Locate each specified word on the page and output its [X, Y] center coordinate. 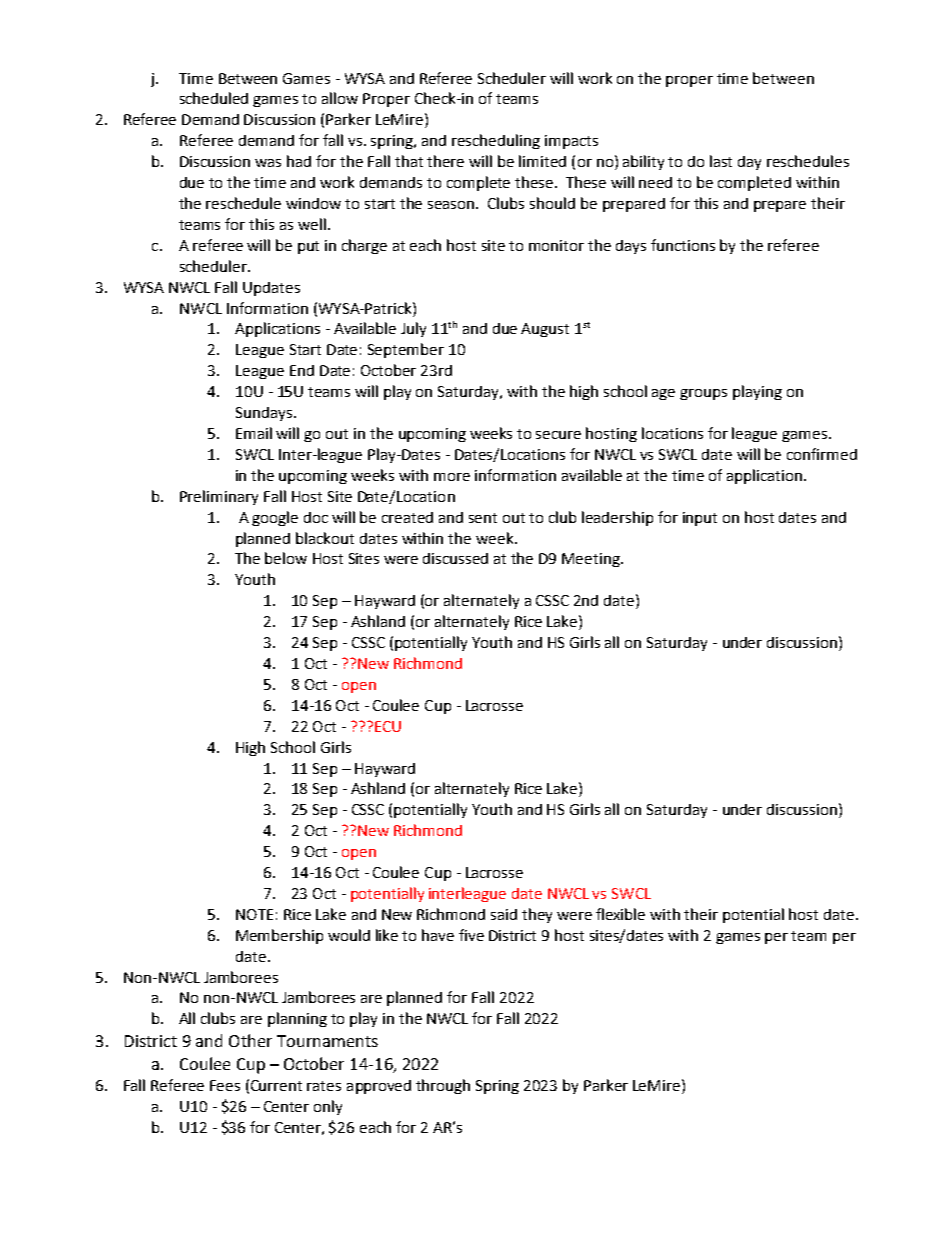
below [286, 558]
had [299, 161]
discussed [455, 558]
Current [276, 1085]
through [443, 1086]
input [700, 519]
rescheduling [496, 141]
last [721, 161]
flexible [620, 914]
